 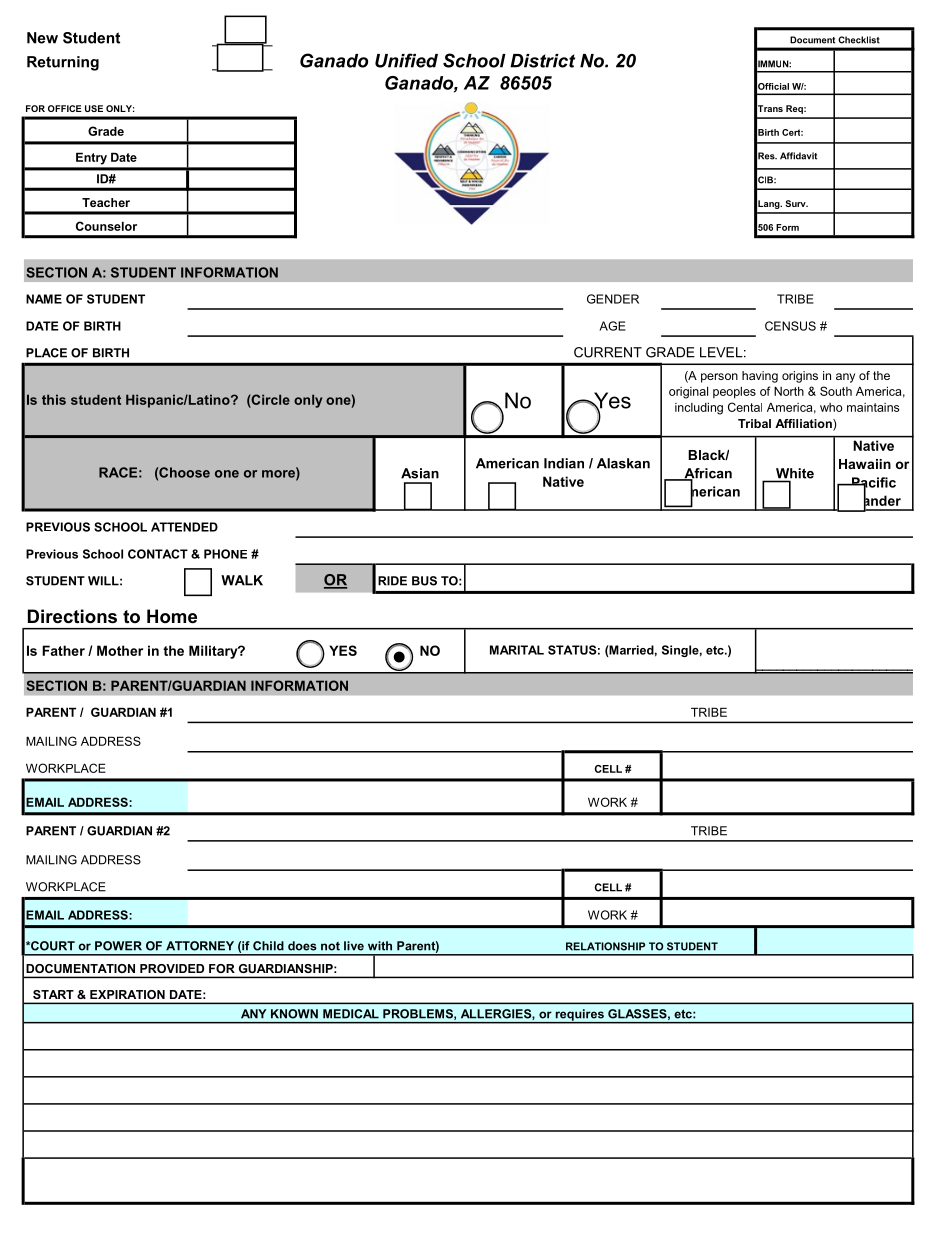 What do you see at coordinates (380, 946) in the image?
I see `with` at bounding box center [380, 946].
